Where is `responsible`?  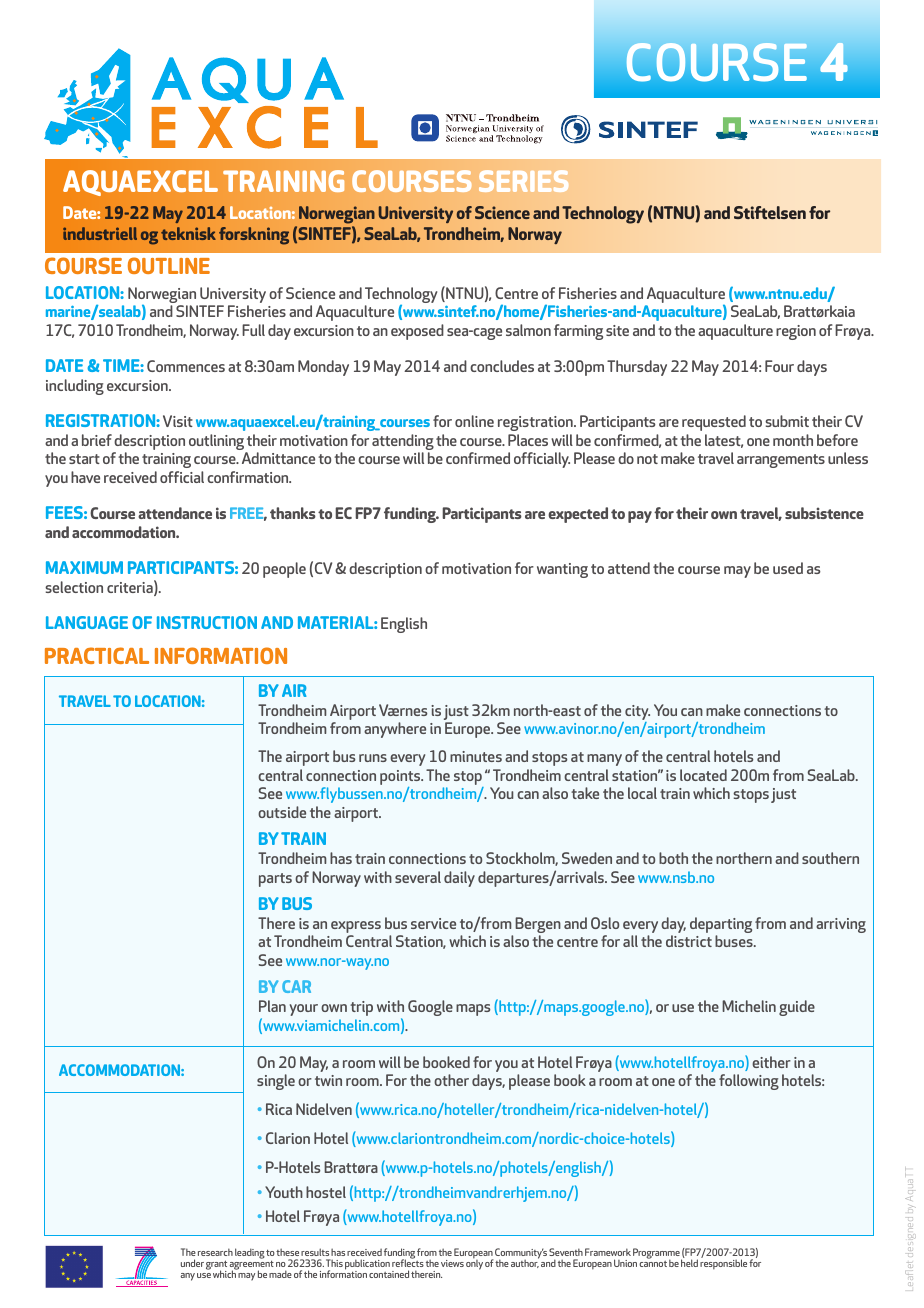 responsible is located at coordinates (723, 1263).
